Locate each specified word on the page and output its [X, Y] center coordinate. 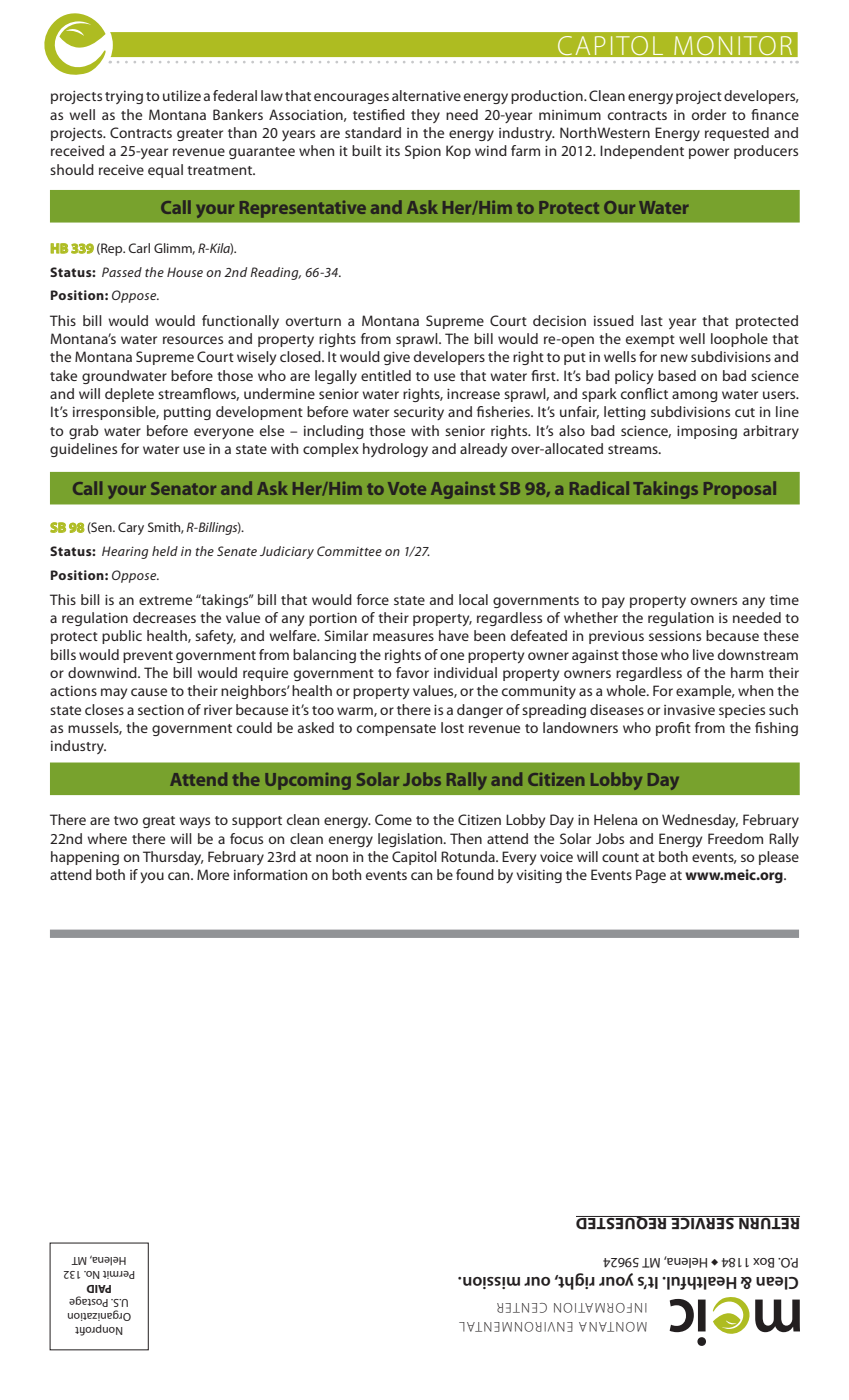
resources [193, 340]
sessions [675, 636]
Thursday [173, 858]
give [397, 358]
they [425, 116]
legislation [411, 840]
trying [124, 97]
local [473, 599]
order [709, 114]
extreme [165, 600]
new [674, 358]
